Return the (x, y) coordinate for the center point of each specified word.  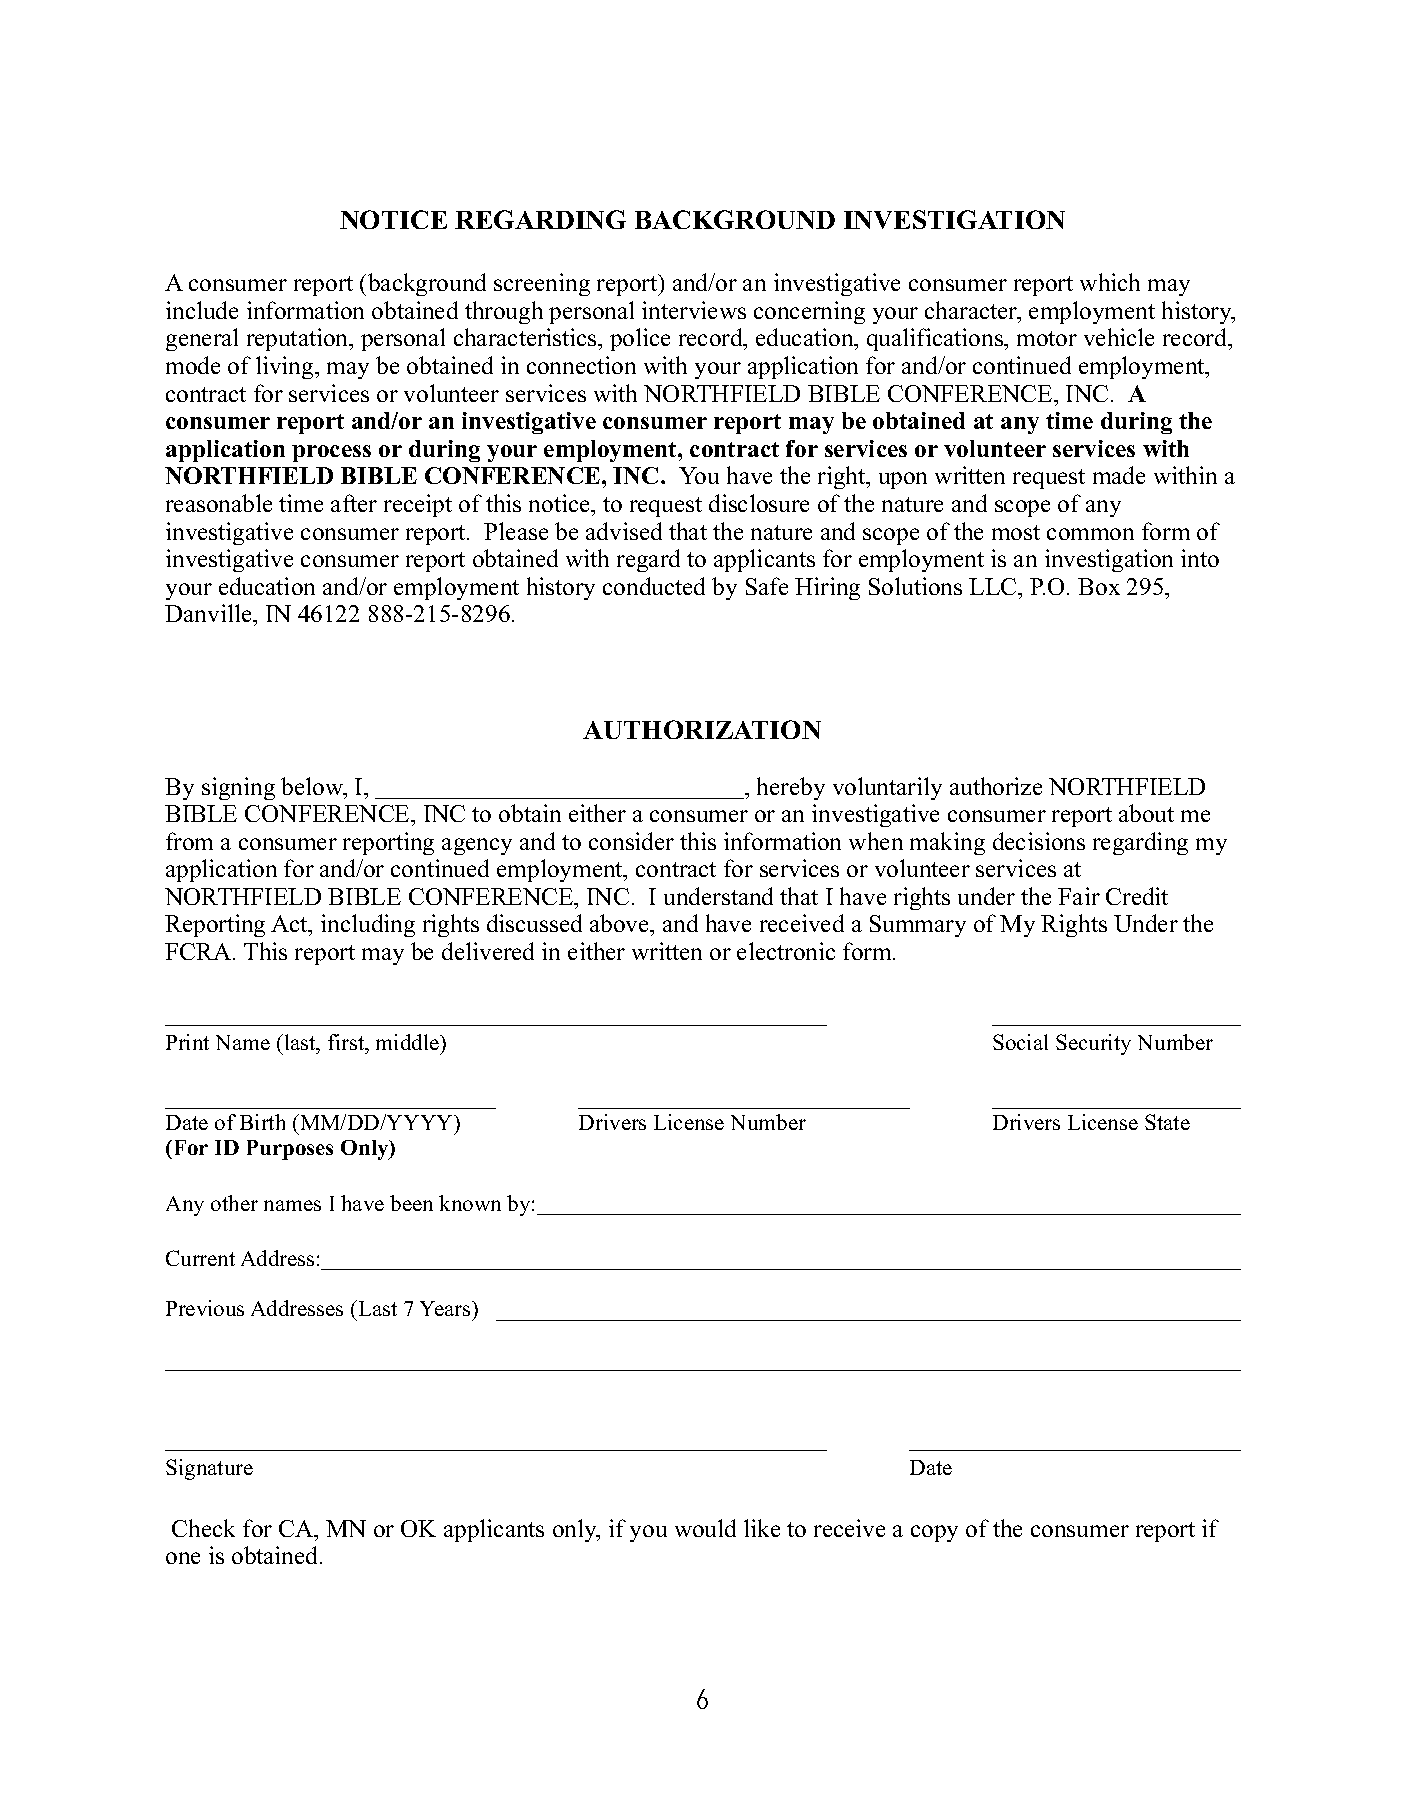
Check (203, 1528)
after (354, 503)
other (234, 1203)
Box (1099, 586)
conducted (654, 586)
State (1167, 1122)
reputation (299, 339)
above (620, 923)
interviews (694, 310)
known (470, 1203)
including (368, 925)
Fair (1079, 896)
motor (1047, 338)
